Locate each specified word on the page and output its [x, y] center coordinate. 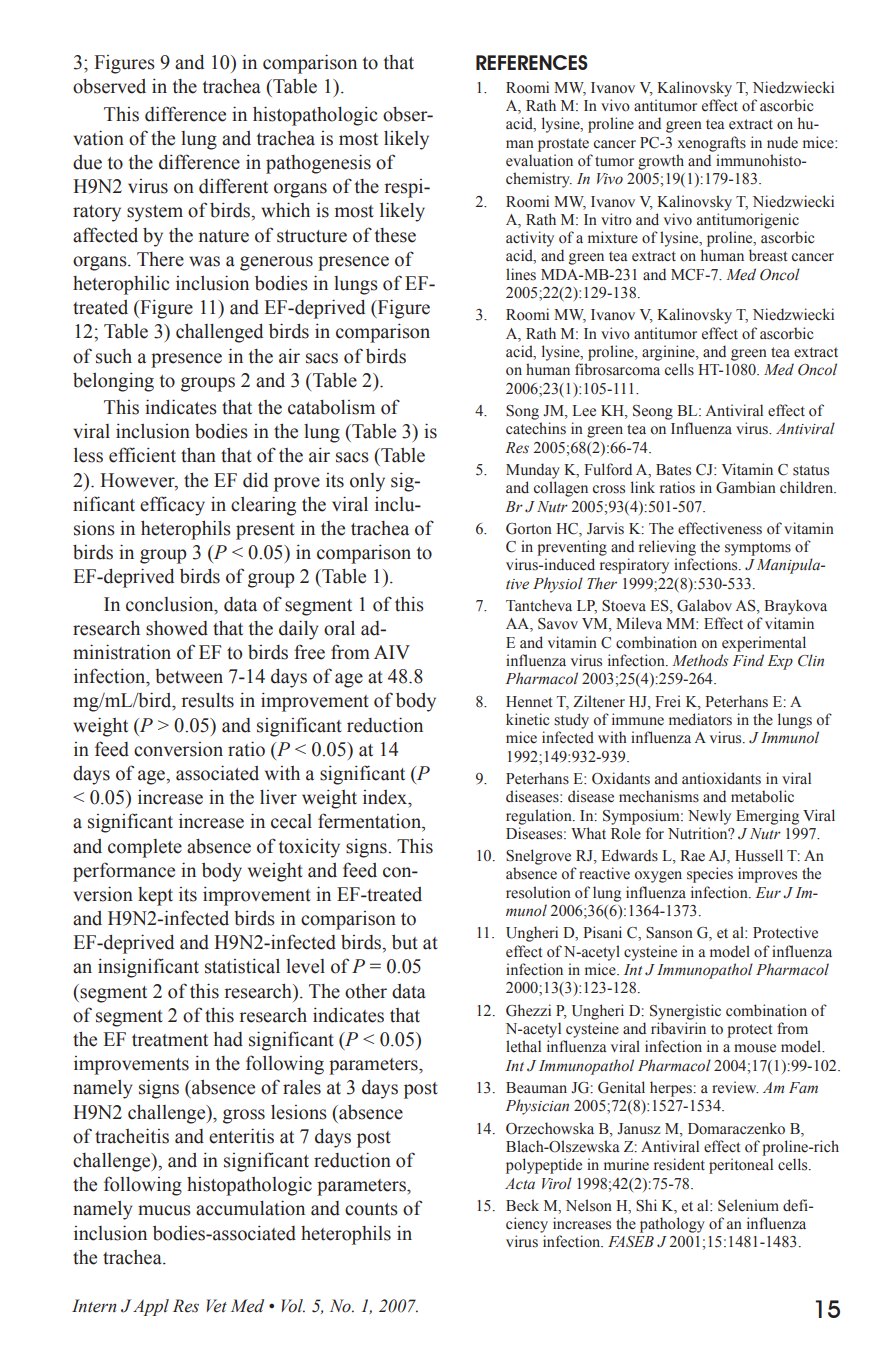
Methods [700, 660]
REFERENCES [532, 62]
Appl [151, 1307]
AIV [392, 652]
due [87, 162]
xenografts [712, 144]
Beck [522, 1205]
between [189, 676]
